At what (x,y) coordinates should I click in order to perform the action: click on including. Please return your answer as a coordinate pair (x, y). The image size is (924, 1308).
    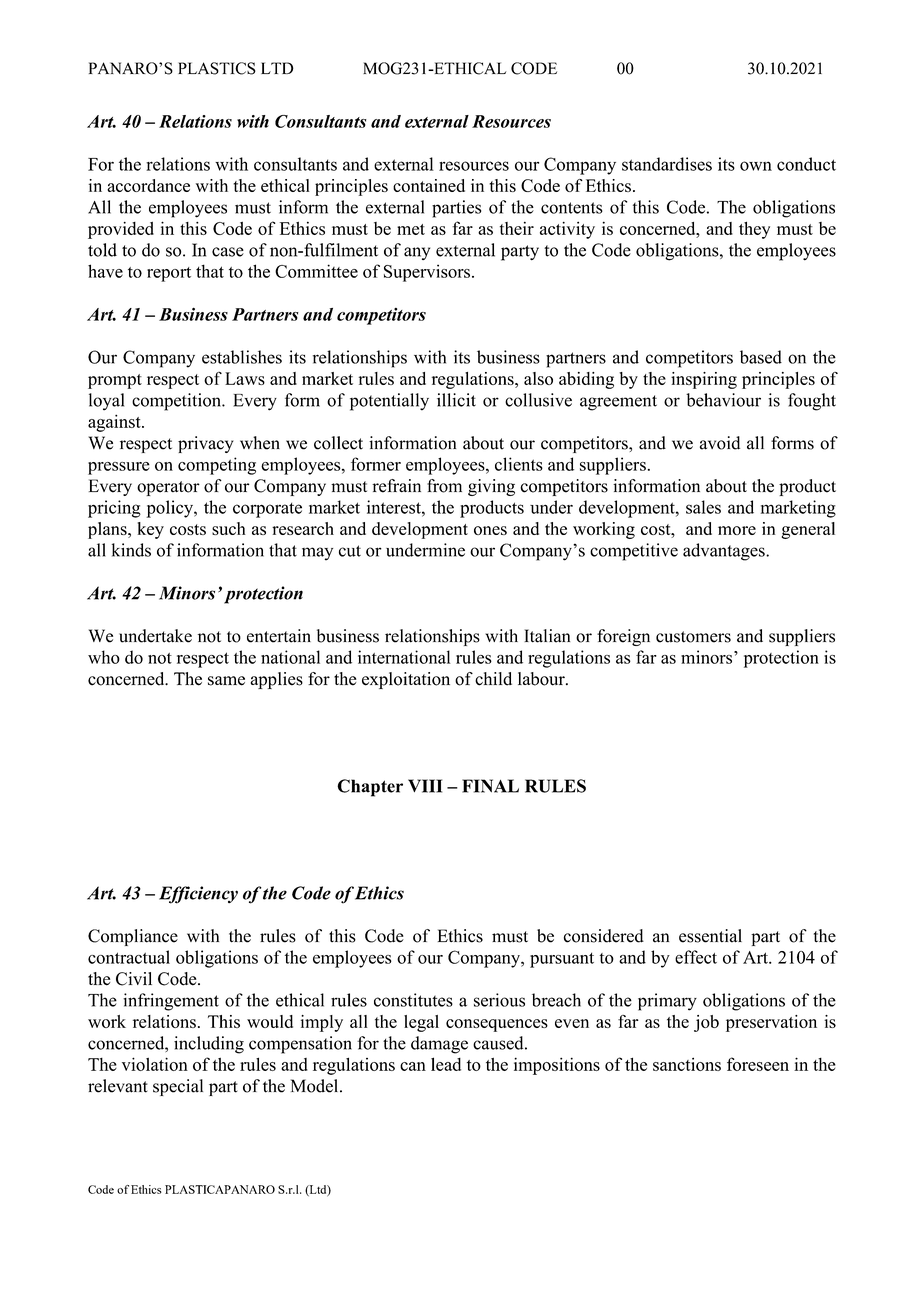
    Looking at the image, I should click on (209, 1045).
